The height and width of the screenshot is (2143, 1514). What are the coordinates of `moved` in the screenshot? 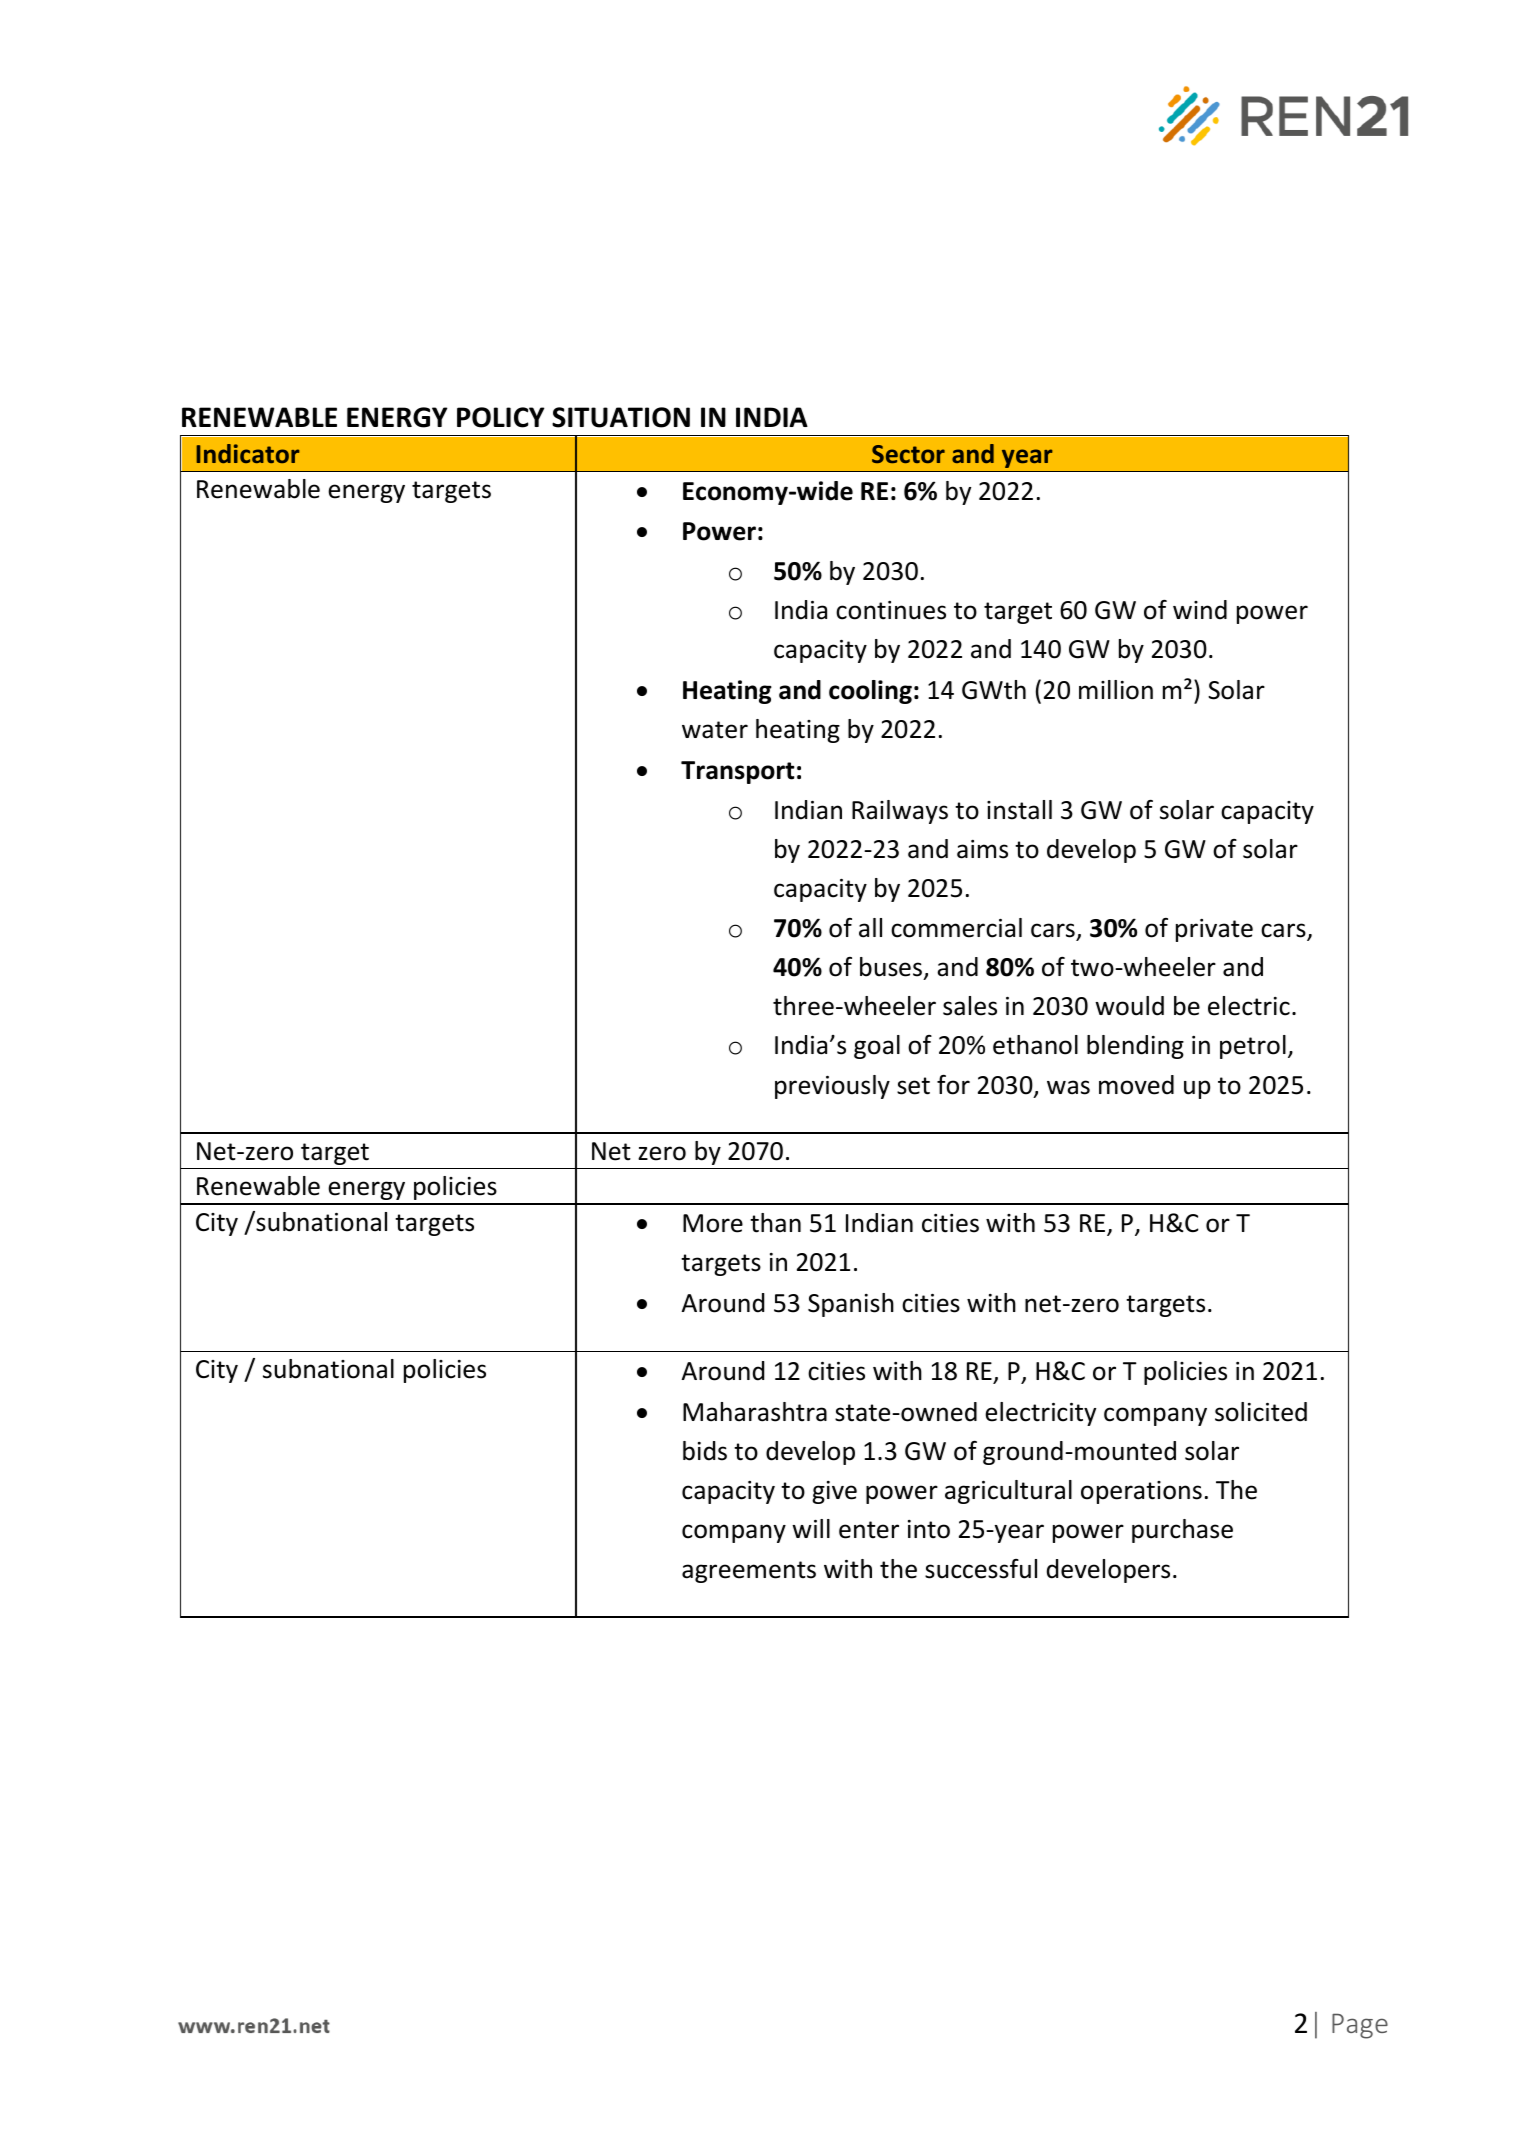 It's located at (1136, 1085).
